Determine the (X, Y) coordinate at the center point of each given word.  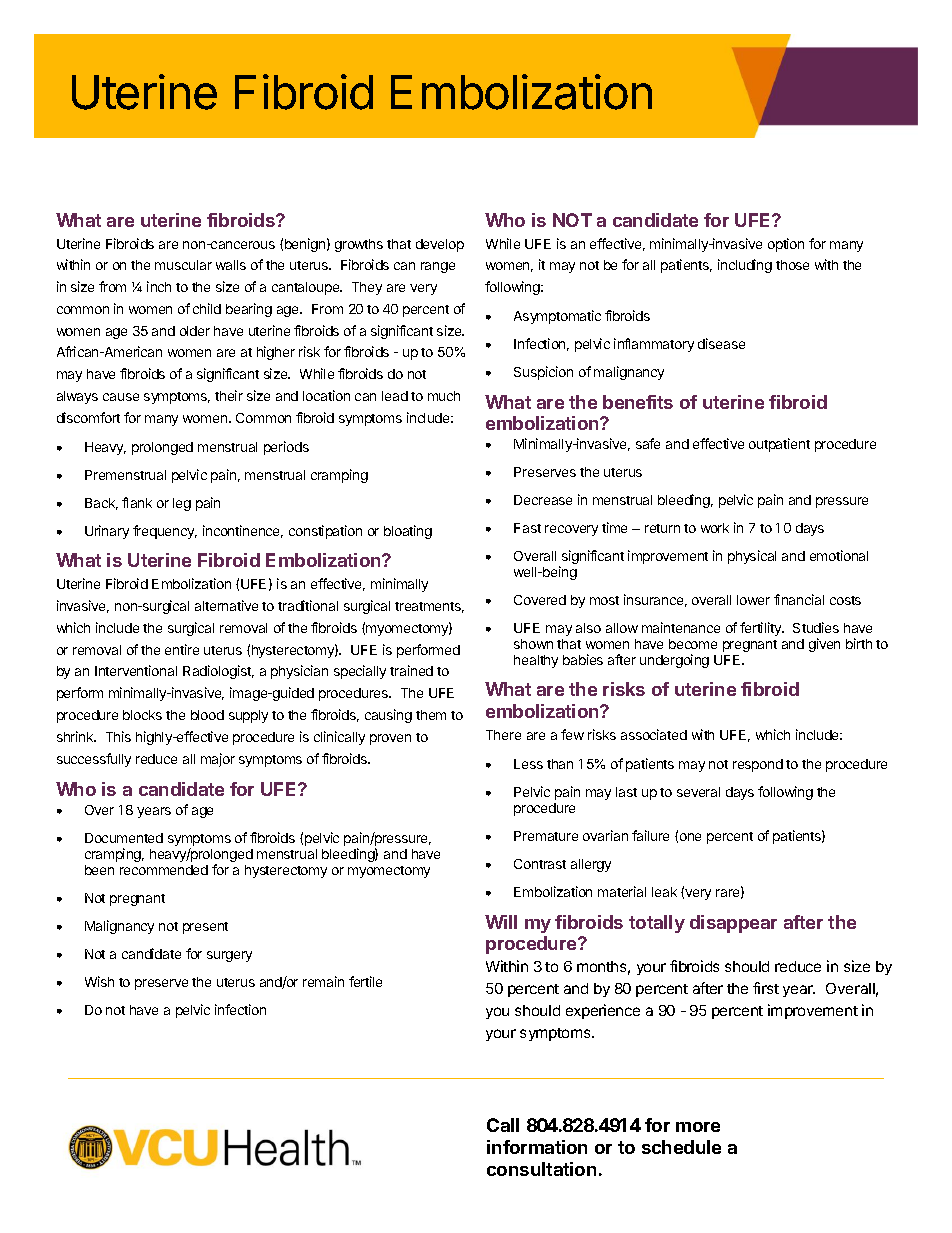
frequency (165, 532)
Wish (99, 981)
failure (650, 835)
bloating (408, 532)
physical (752, 557)
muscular (183, 265)
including (745, 266)
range (438, 267)
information (537, 1147)
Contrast (540, 864)
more (698, 1127)
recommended (164, 870)
